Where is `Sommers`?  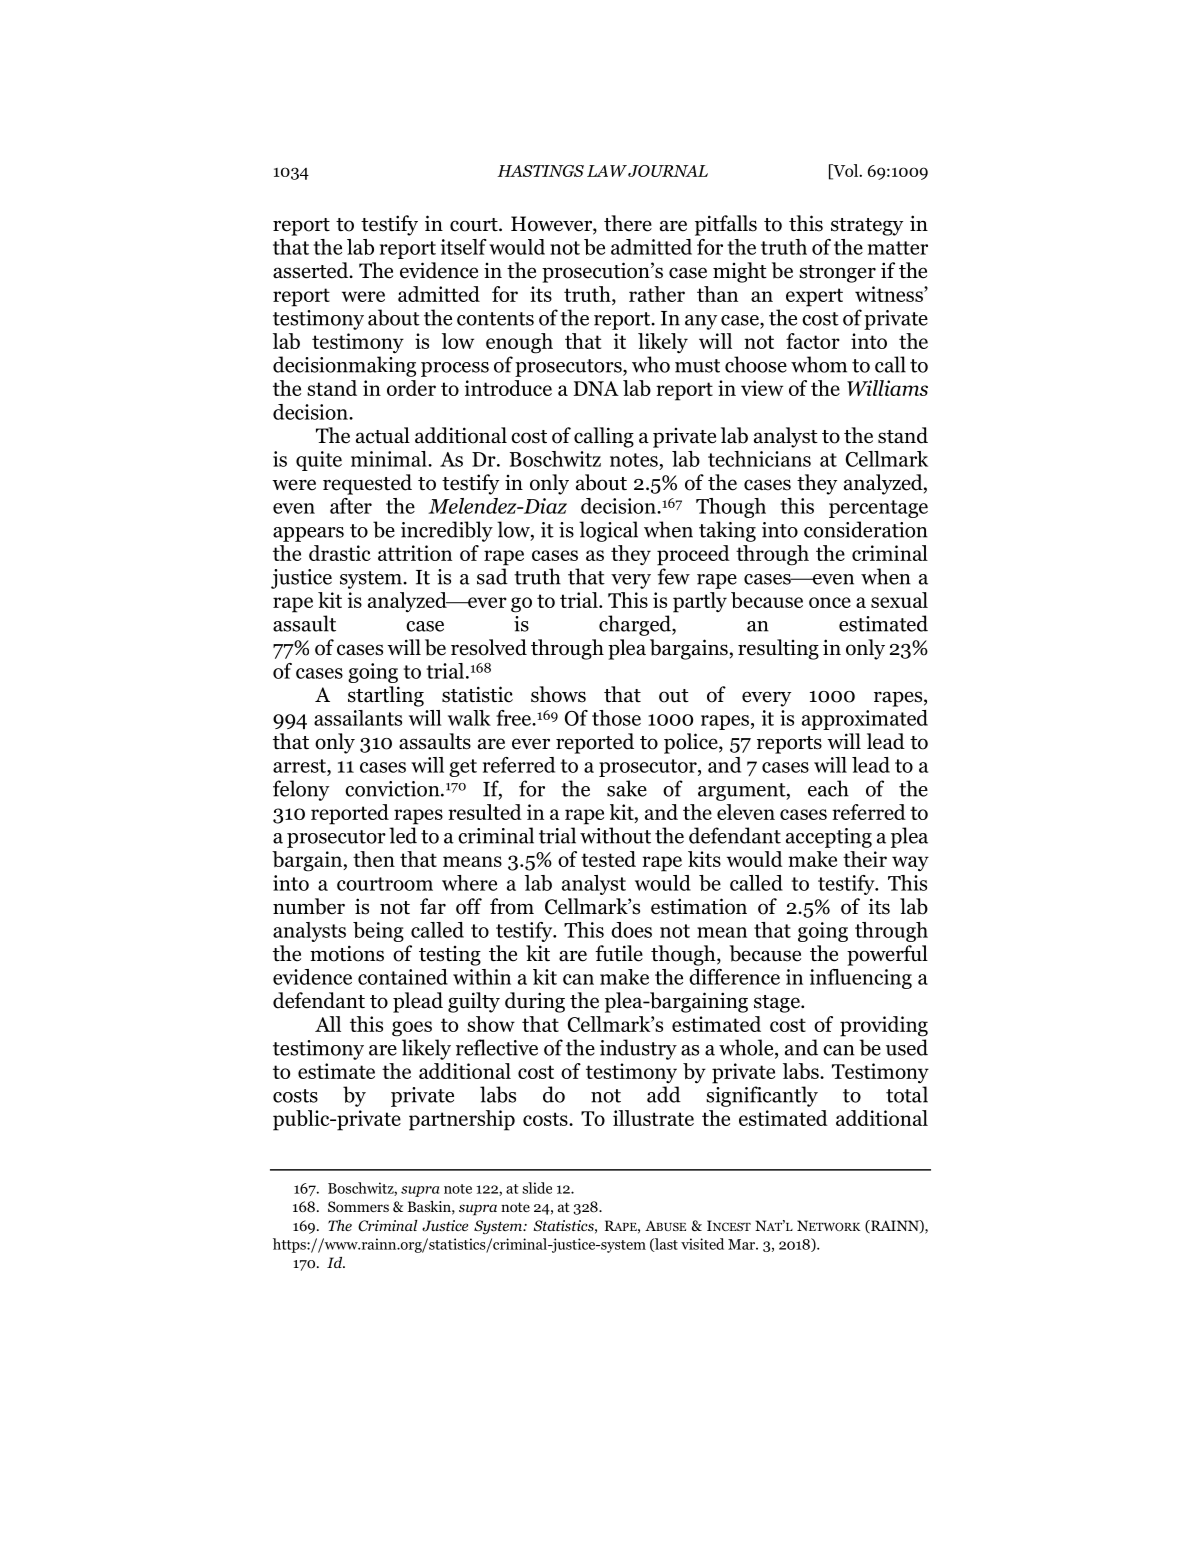 Sommers is located at coordinates (358, 1206).
